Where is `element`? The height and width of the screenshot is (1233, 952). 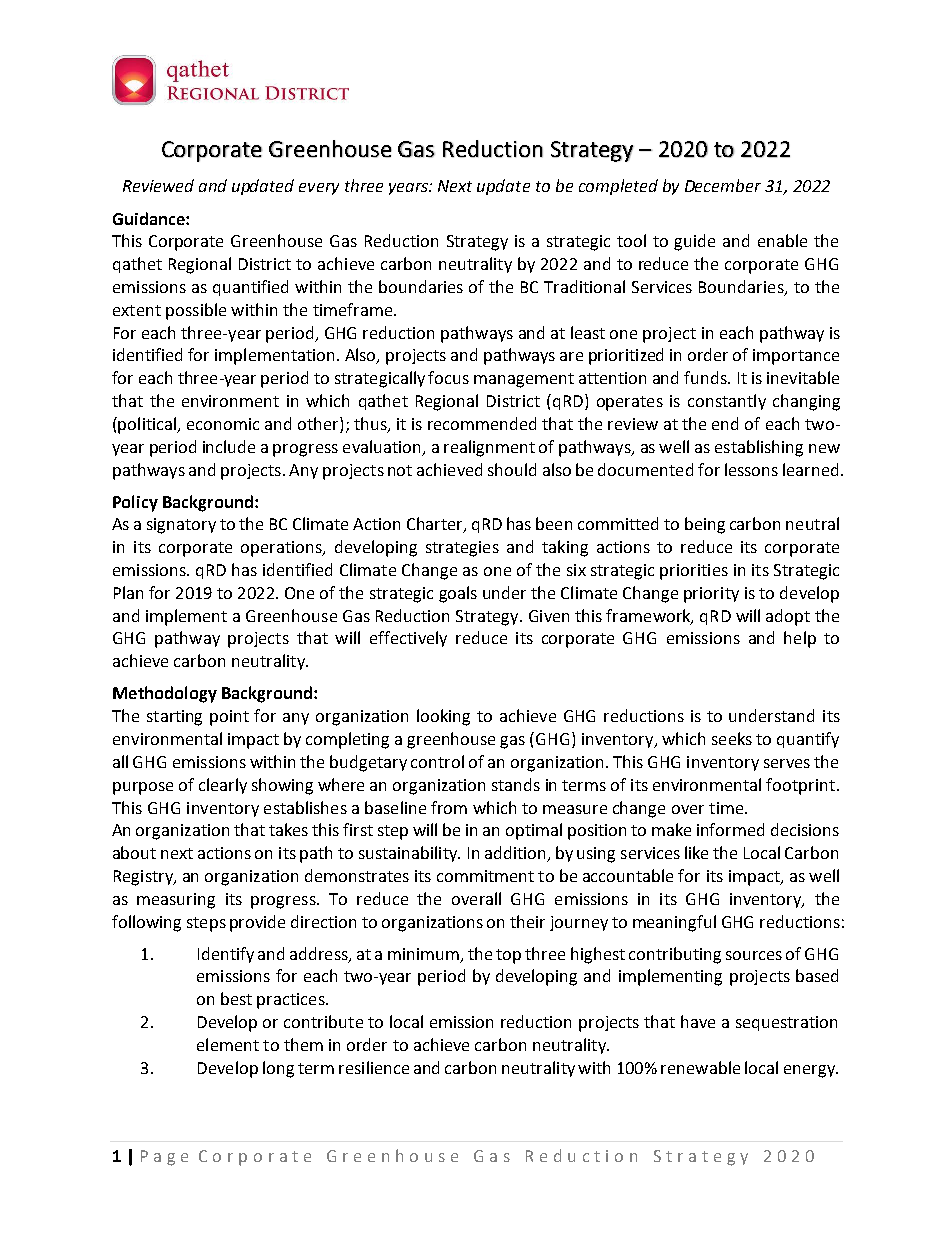 element is located at coordinates (228, 1044).
